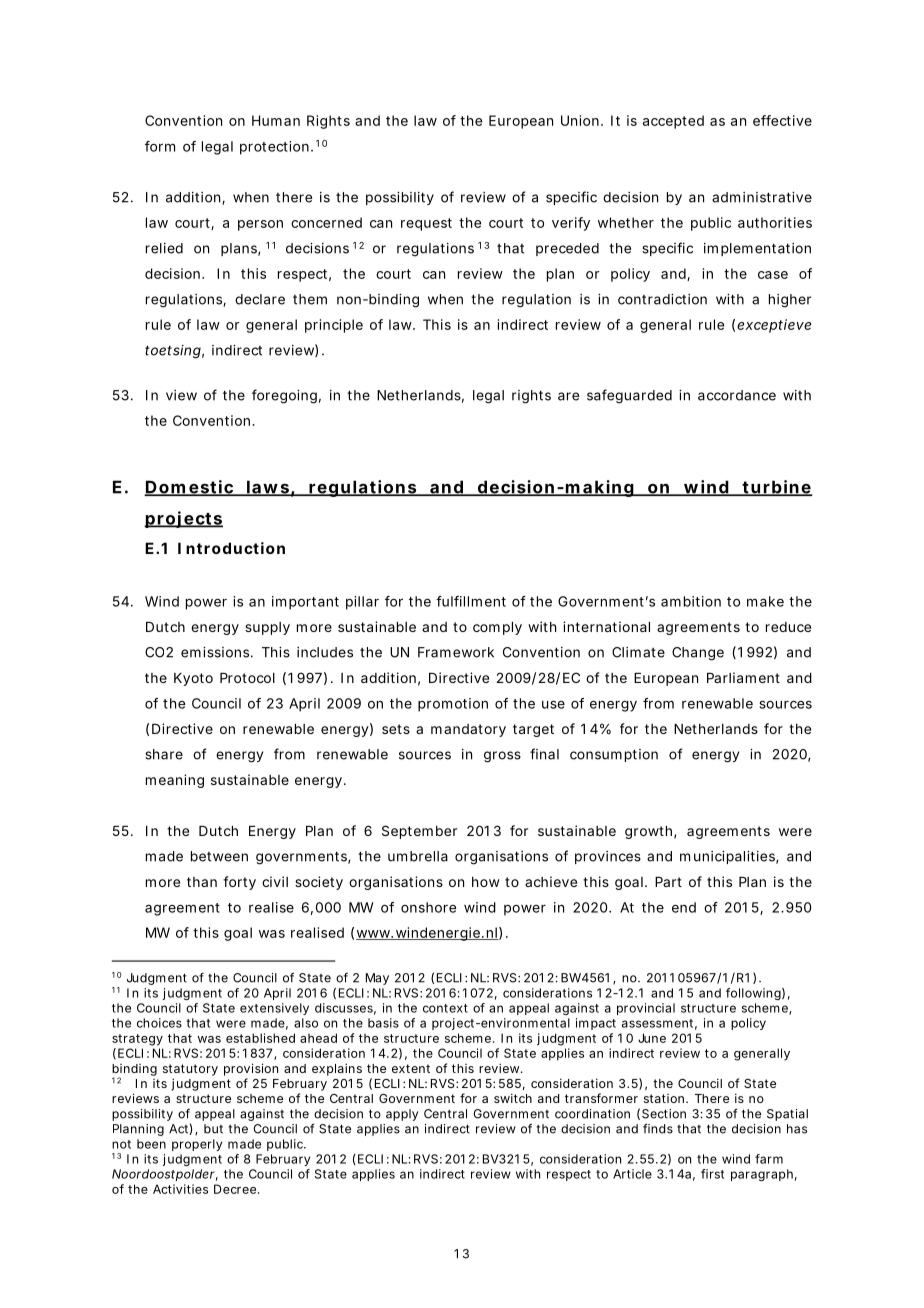  What do you see at coordinates (428, 907) in the page?
I see `onshore` at bounding box center [428, 907].
